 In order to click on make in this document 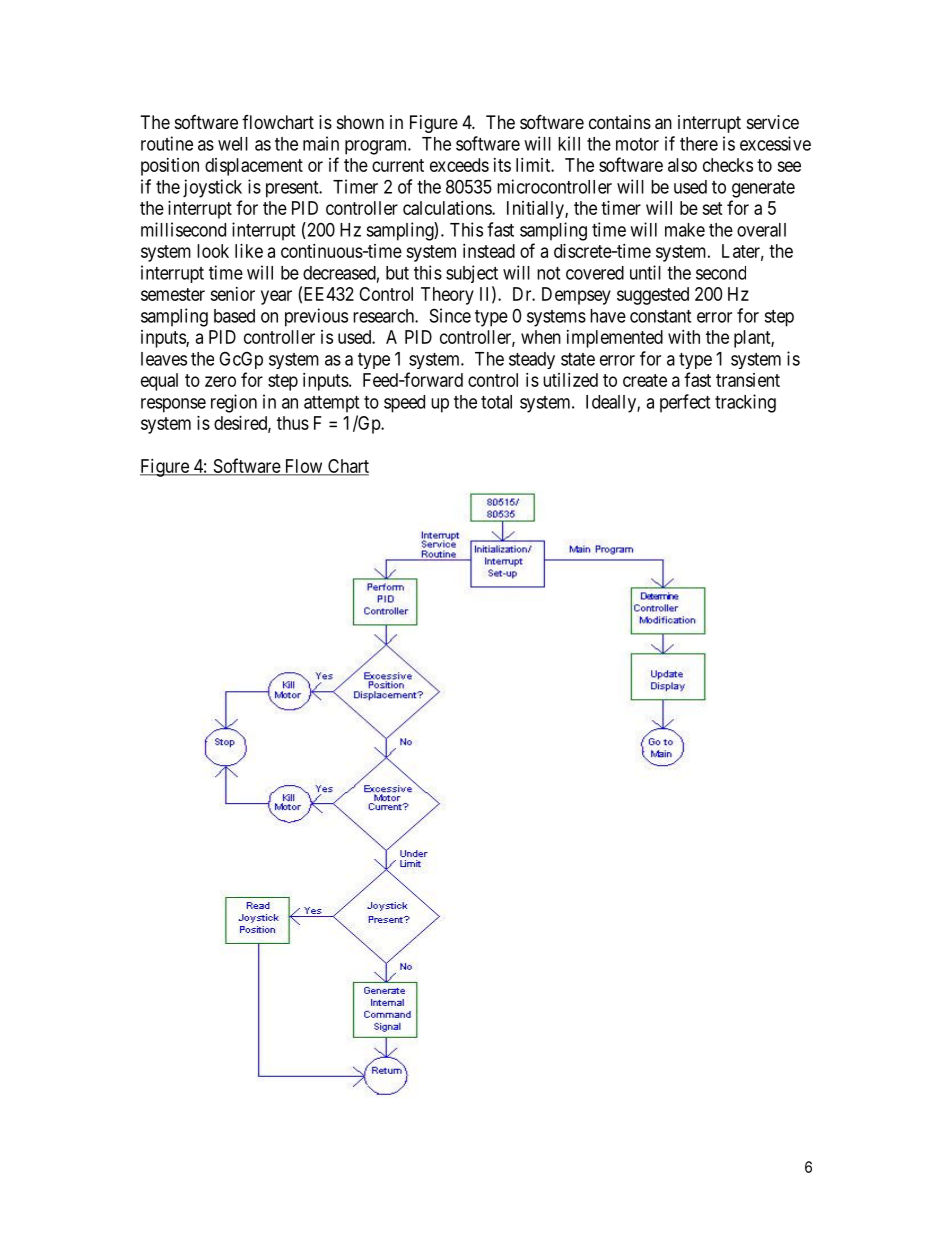, I will do `click(685, 230)`.
